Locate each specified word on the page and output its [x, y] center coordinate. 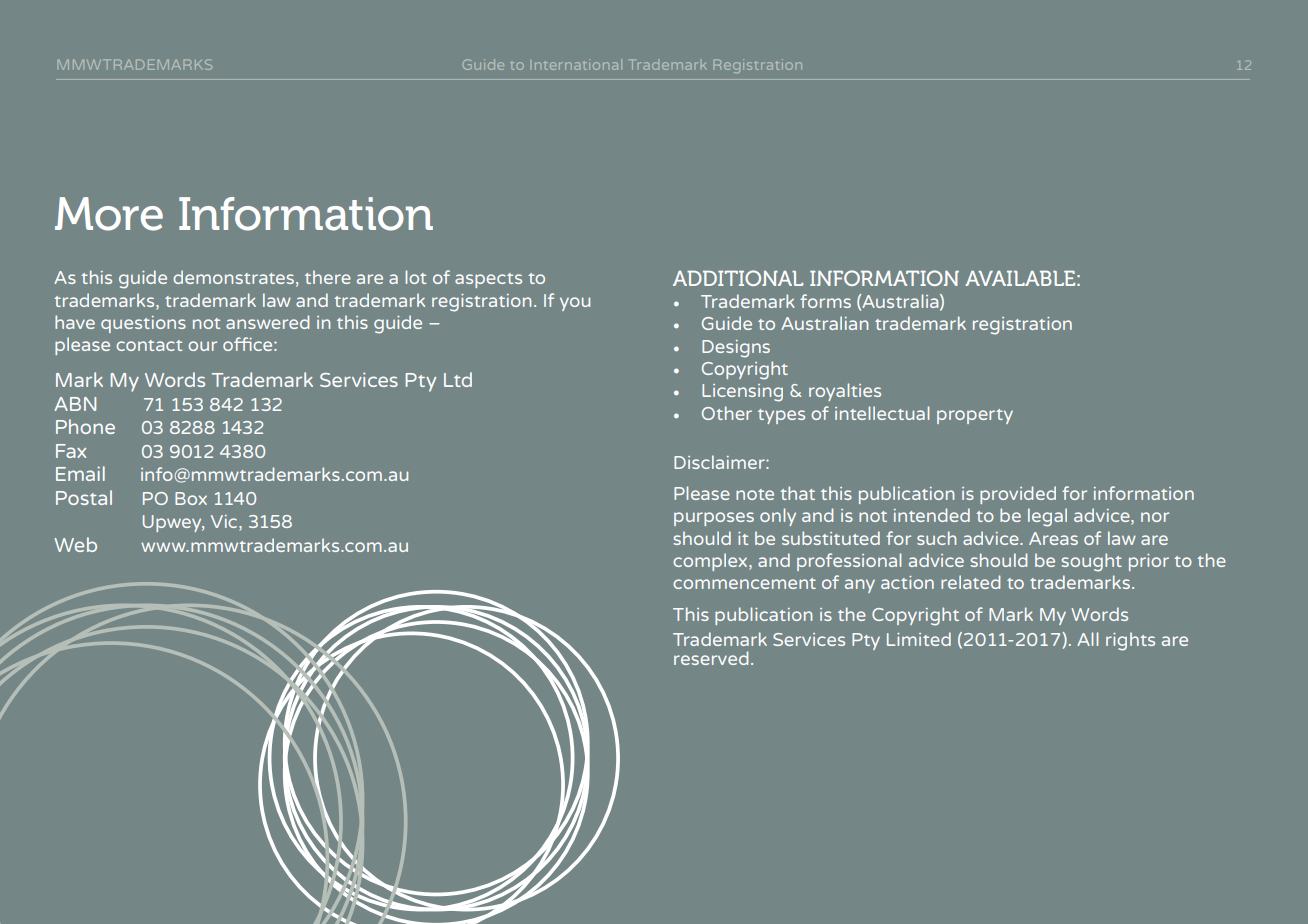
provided [1018, 495]
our [202, 346]
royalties [845, 392]
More [109, 214]
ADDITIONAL [738, 278]
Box [191, 498]
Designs [736, 349]
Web [75, 544]
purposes [714, 519]
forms [825, 301]
